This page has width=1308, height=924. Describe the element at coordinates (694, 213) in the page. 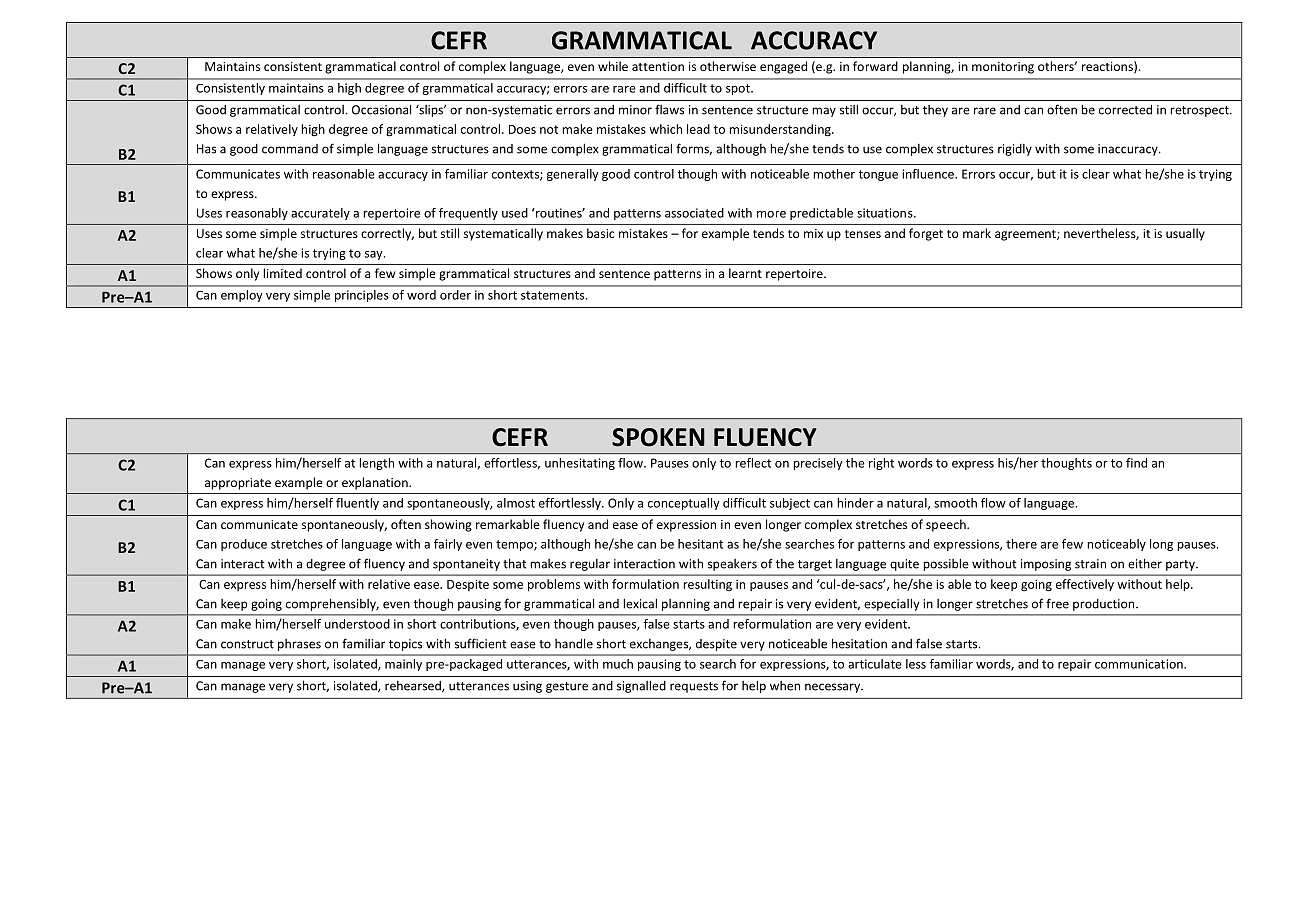

I see `associated` at that location.
